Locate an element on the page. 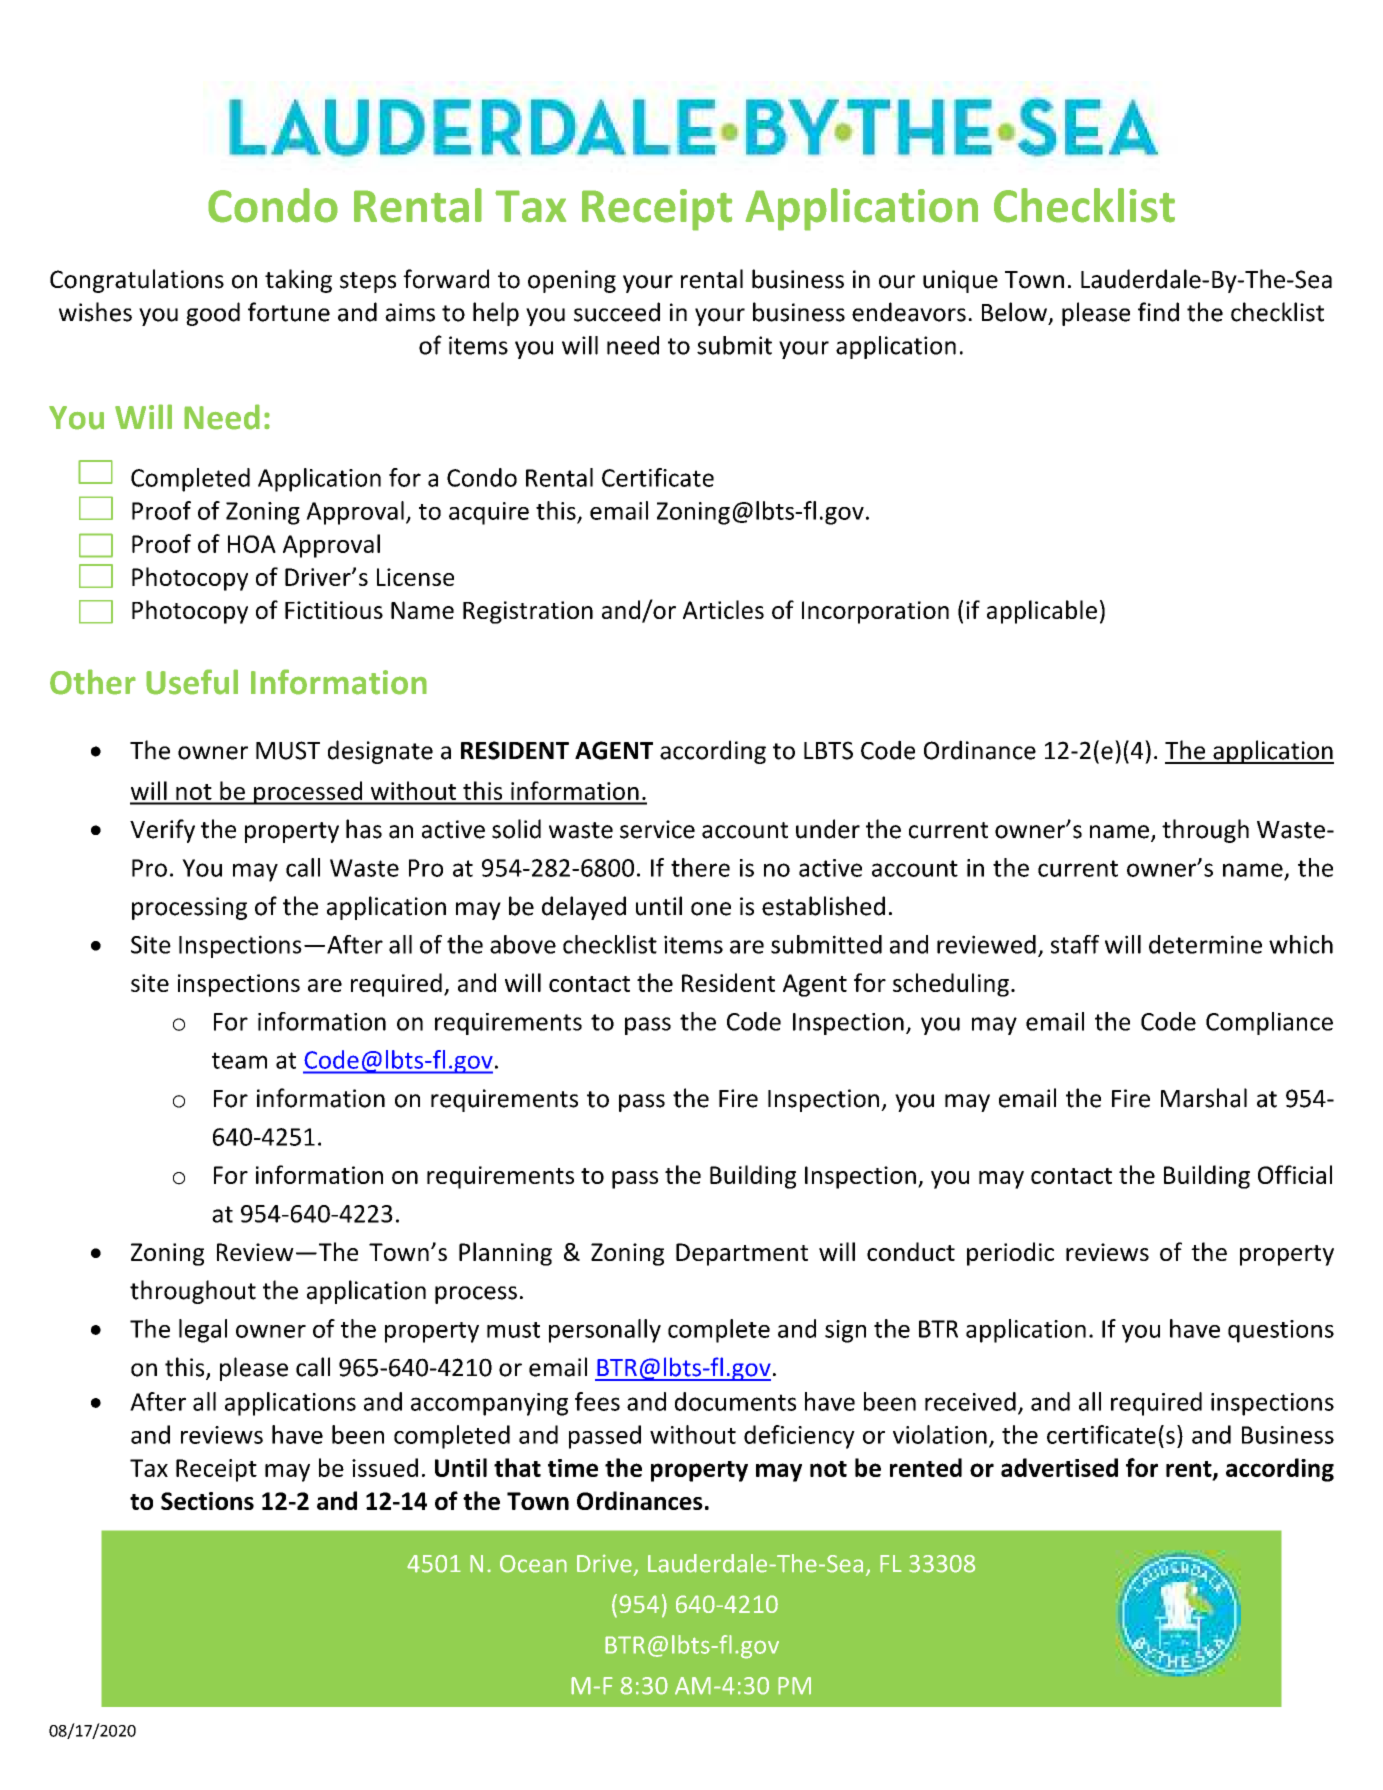 The width and height of the document is (1383, 1790). time is located at coordinates (573, 1468).
